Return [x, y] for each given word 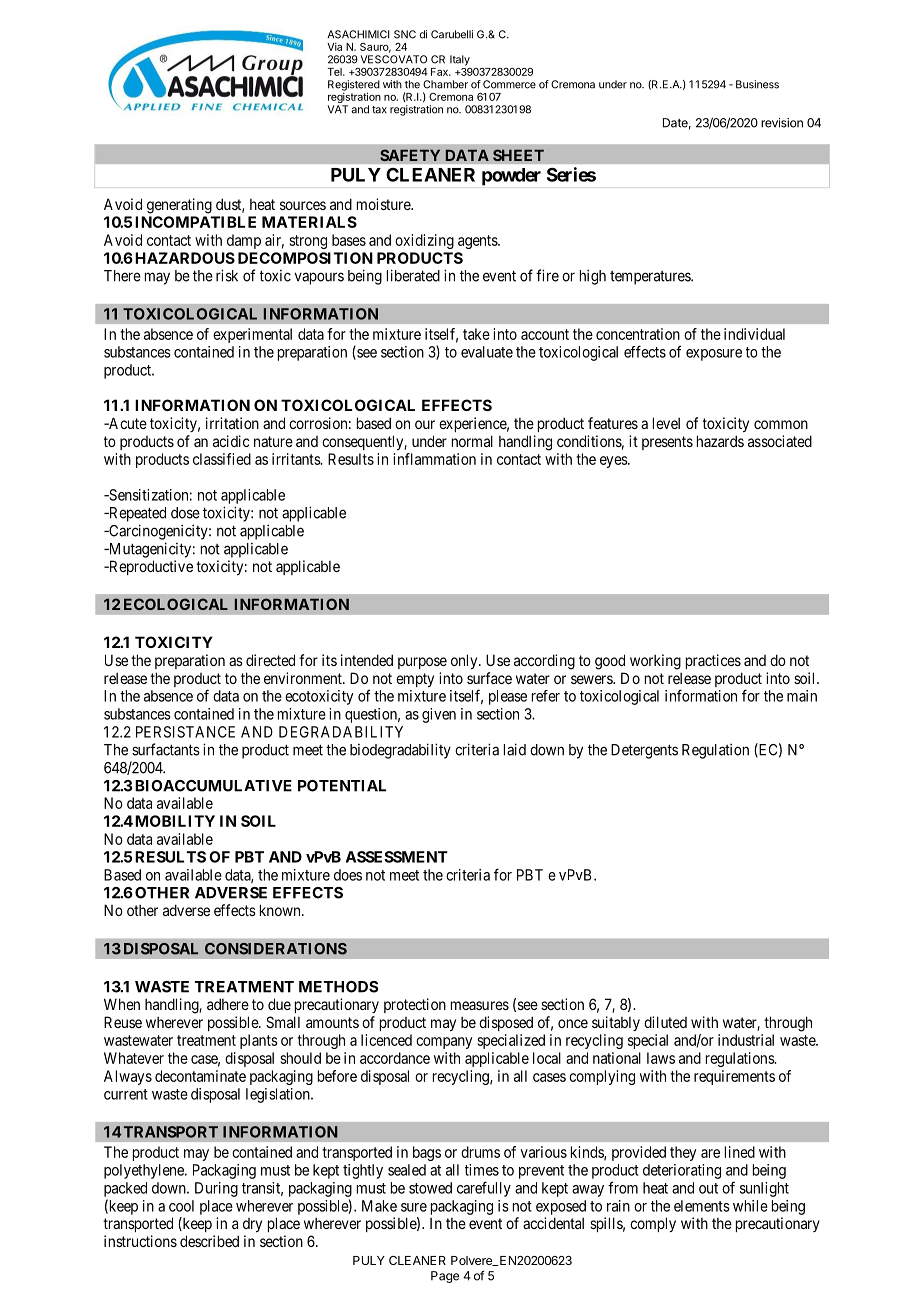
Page [445, 1277]
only [465, 661]
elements [702, 1206]
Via [334, 46]
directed [270, 660]
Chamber [445, 84]
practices [713, 661]
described [209, 1241]
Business [757, 84]
